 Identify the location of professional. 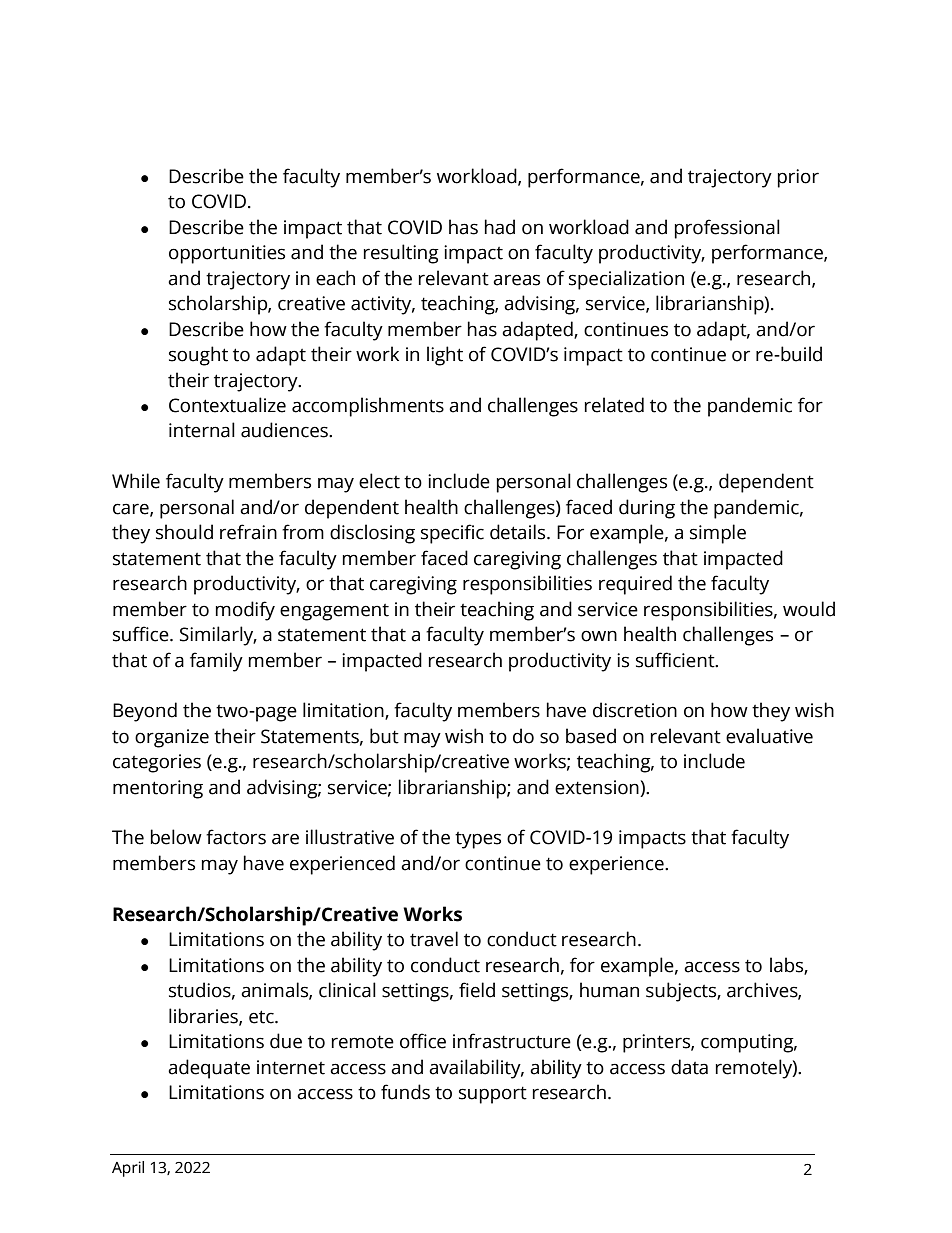
(727, 229).
